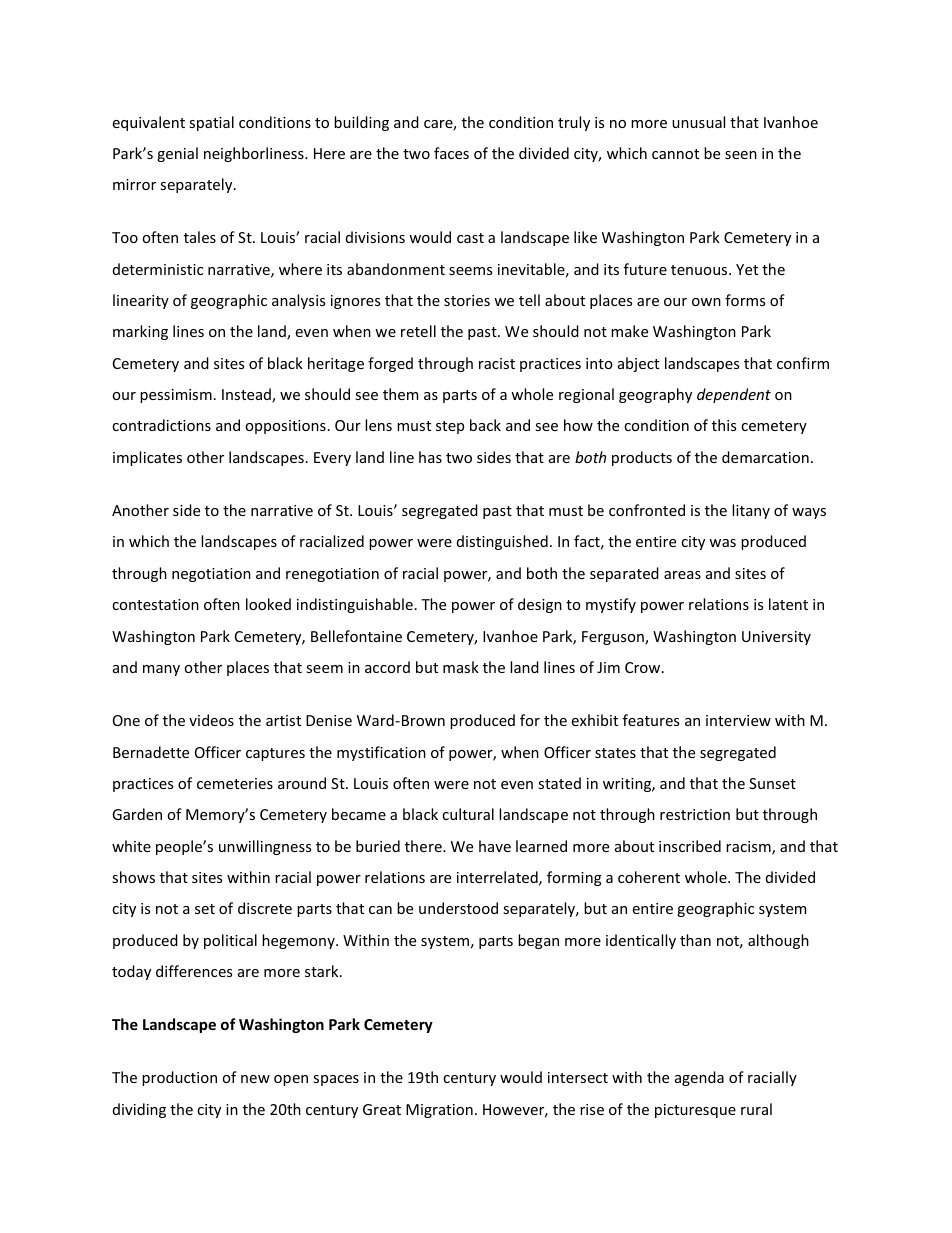 Image resolution: width=952 pixels, height=1233 pixels. Describe the element at coordinates (451, 153) in the screenshot. I see `faces` at that location.
